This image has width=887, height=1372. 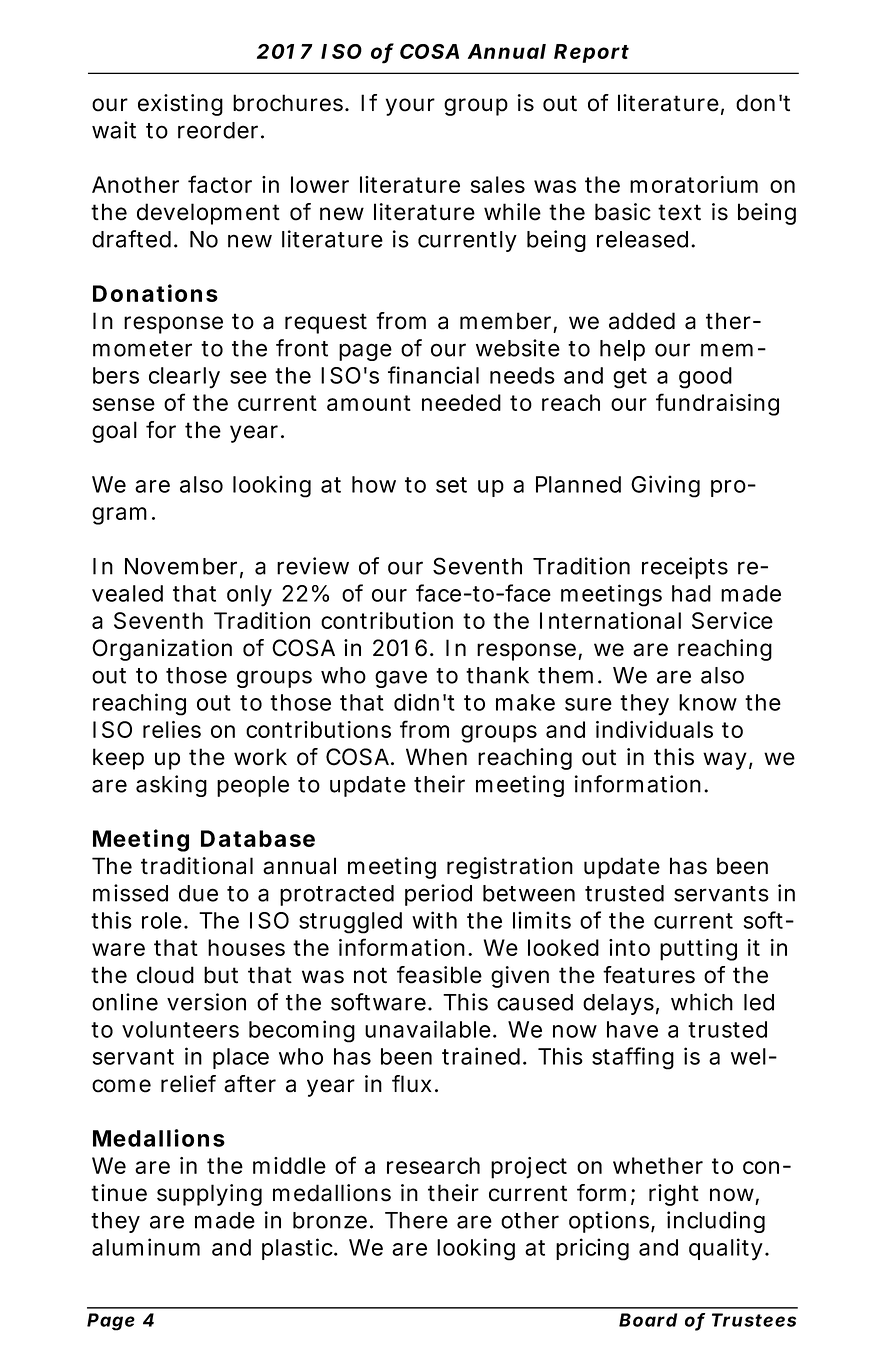 I want to click on When, so click(x=436, y=757).
